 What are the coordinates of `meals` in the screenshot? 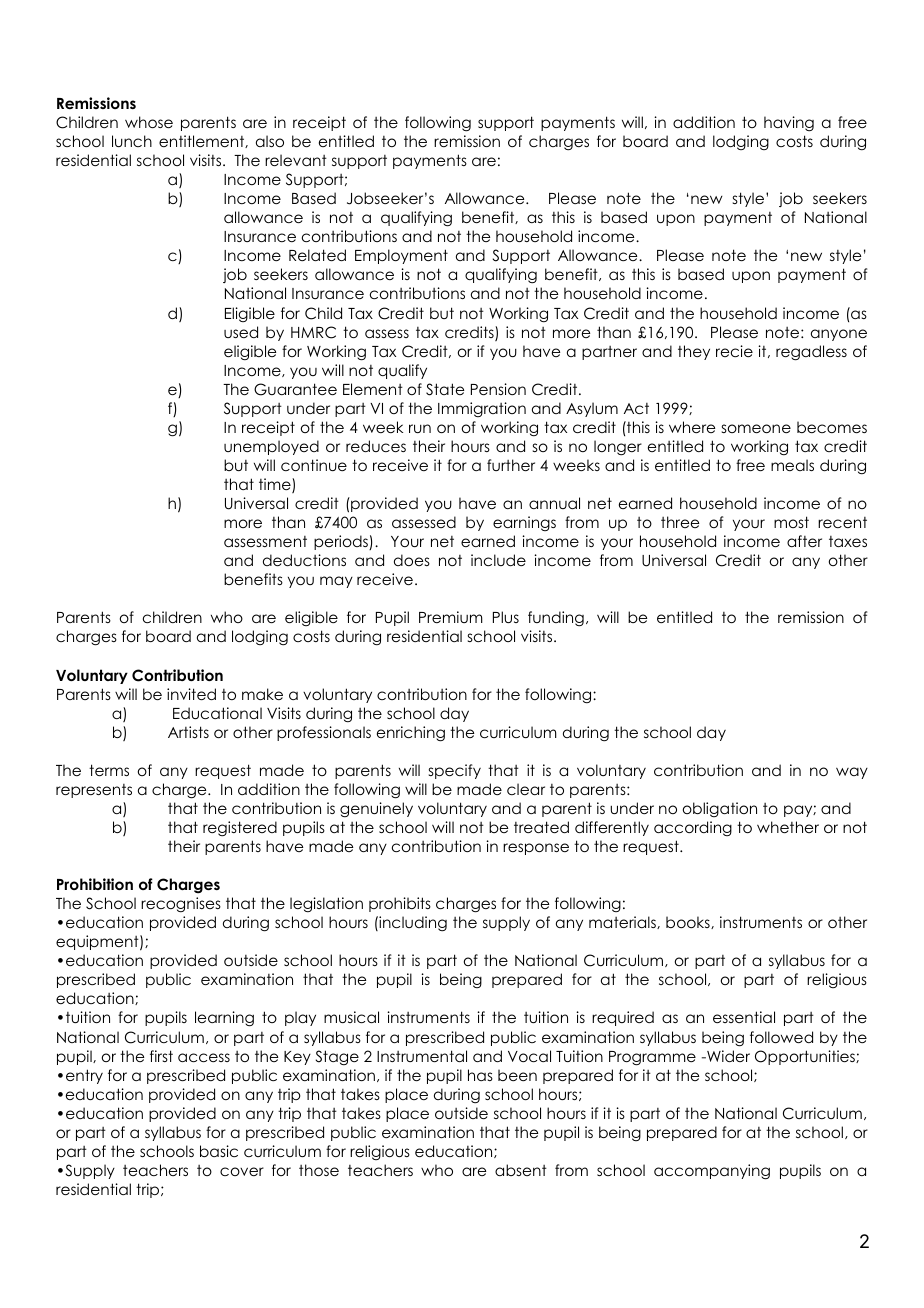 It's located at (792, 465).
